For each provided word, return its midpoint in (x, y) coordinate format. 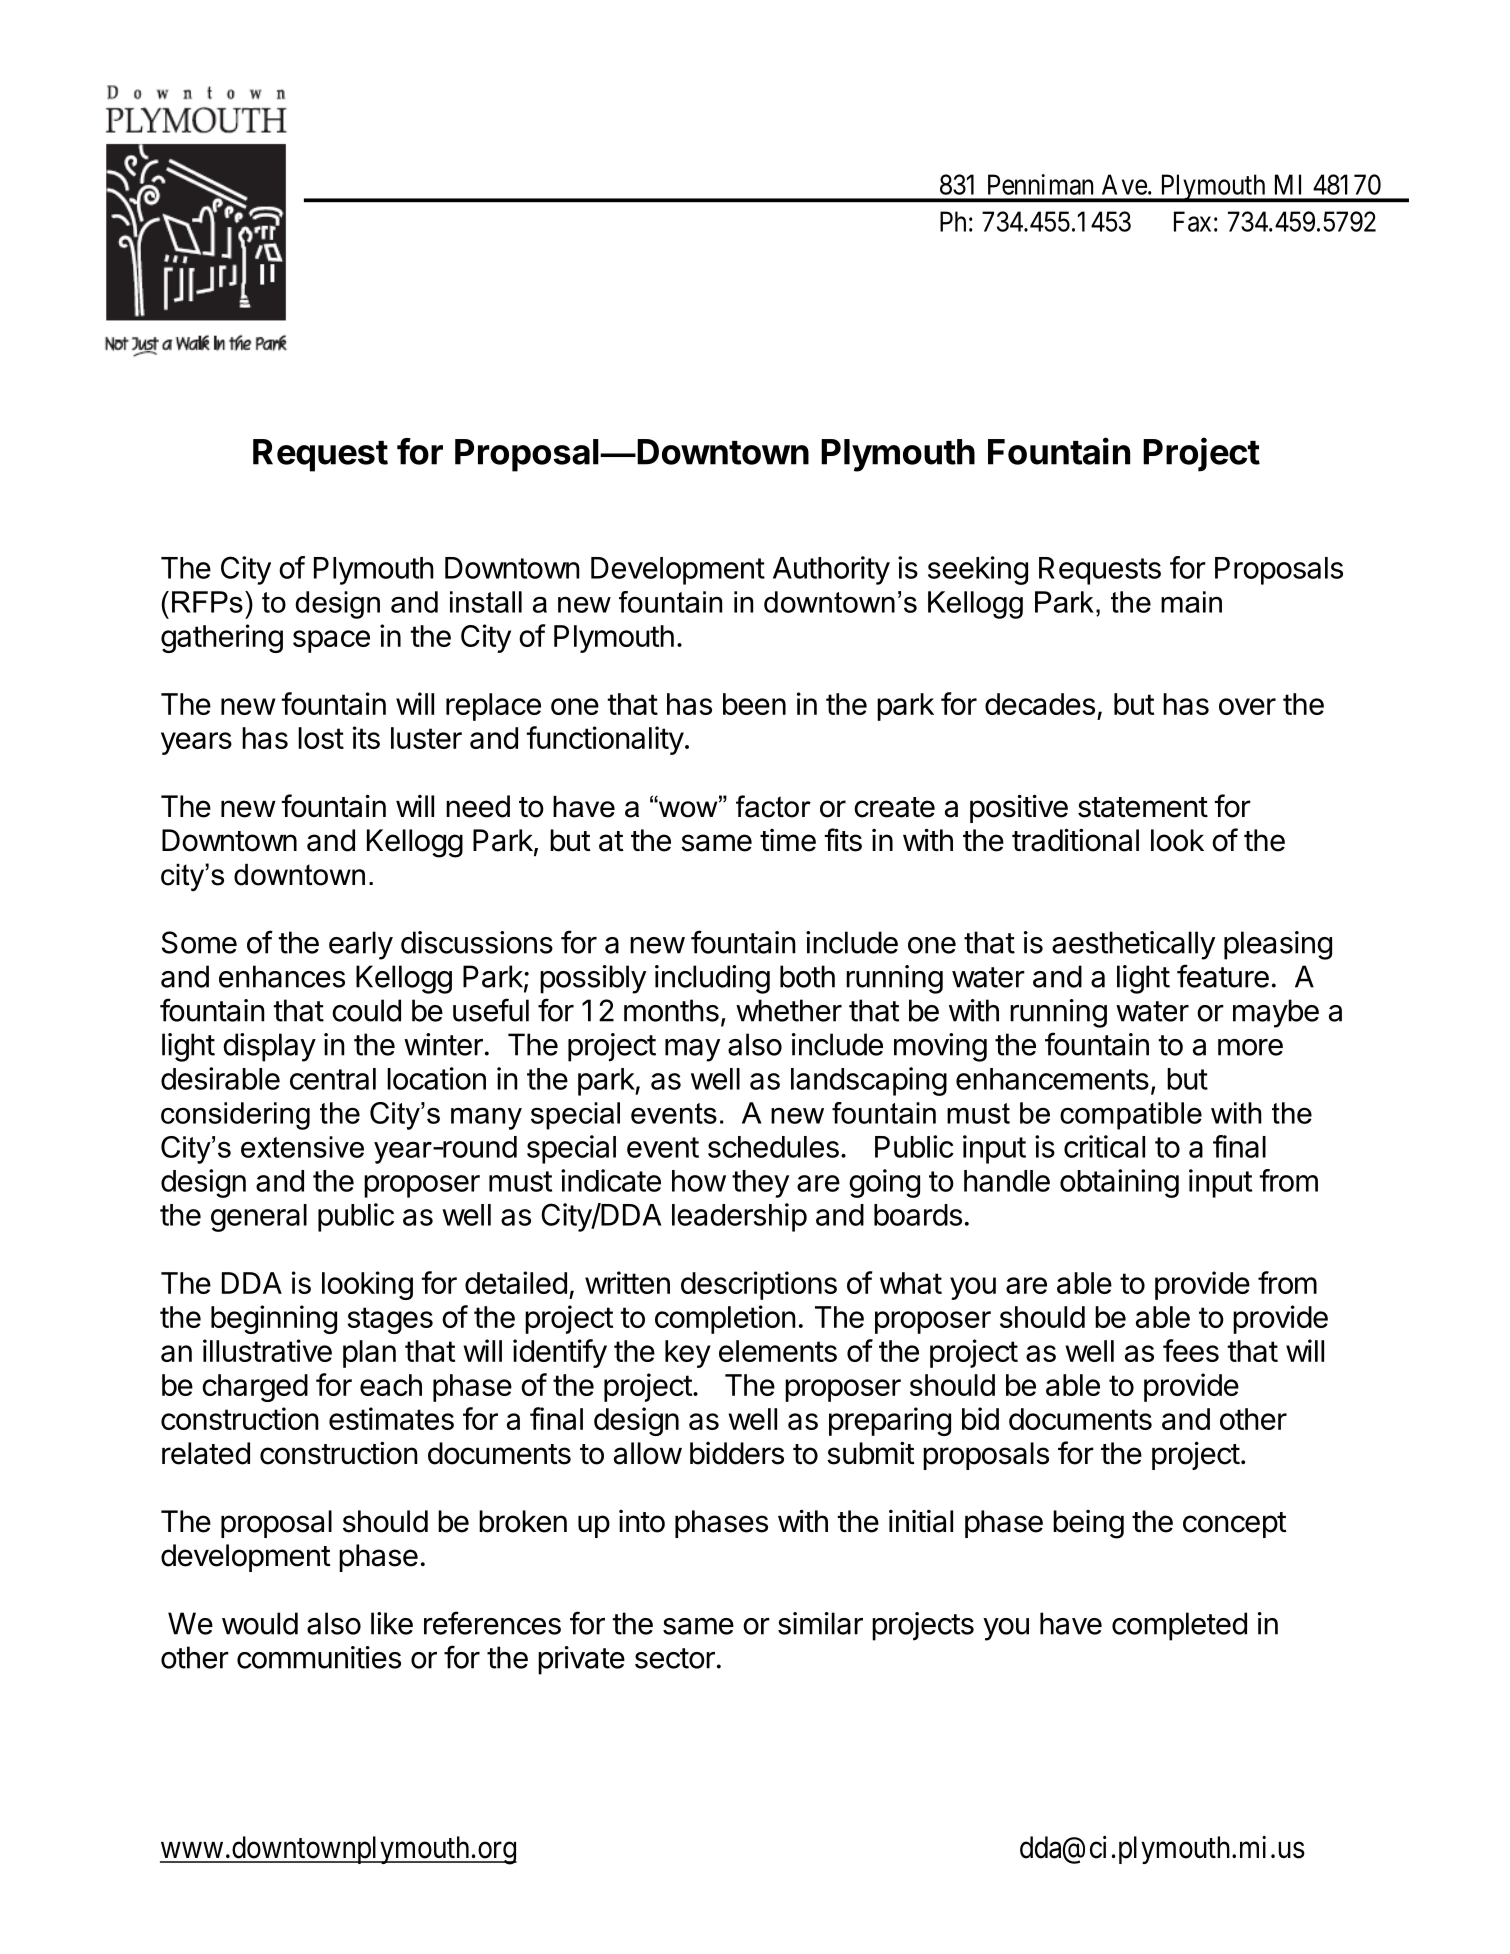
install (486, 602)
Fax (1192, 221)
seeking (978, 570)
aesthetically (1133, 945)
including (712, 979)
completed (1179, 1626)
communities (319, 1657)
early (361, 945)
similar (820, 1623)
